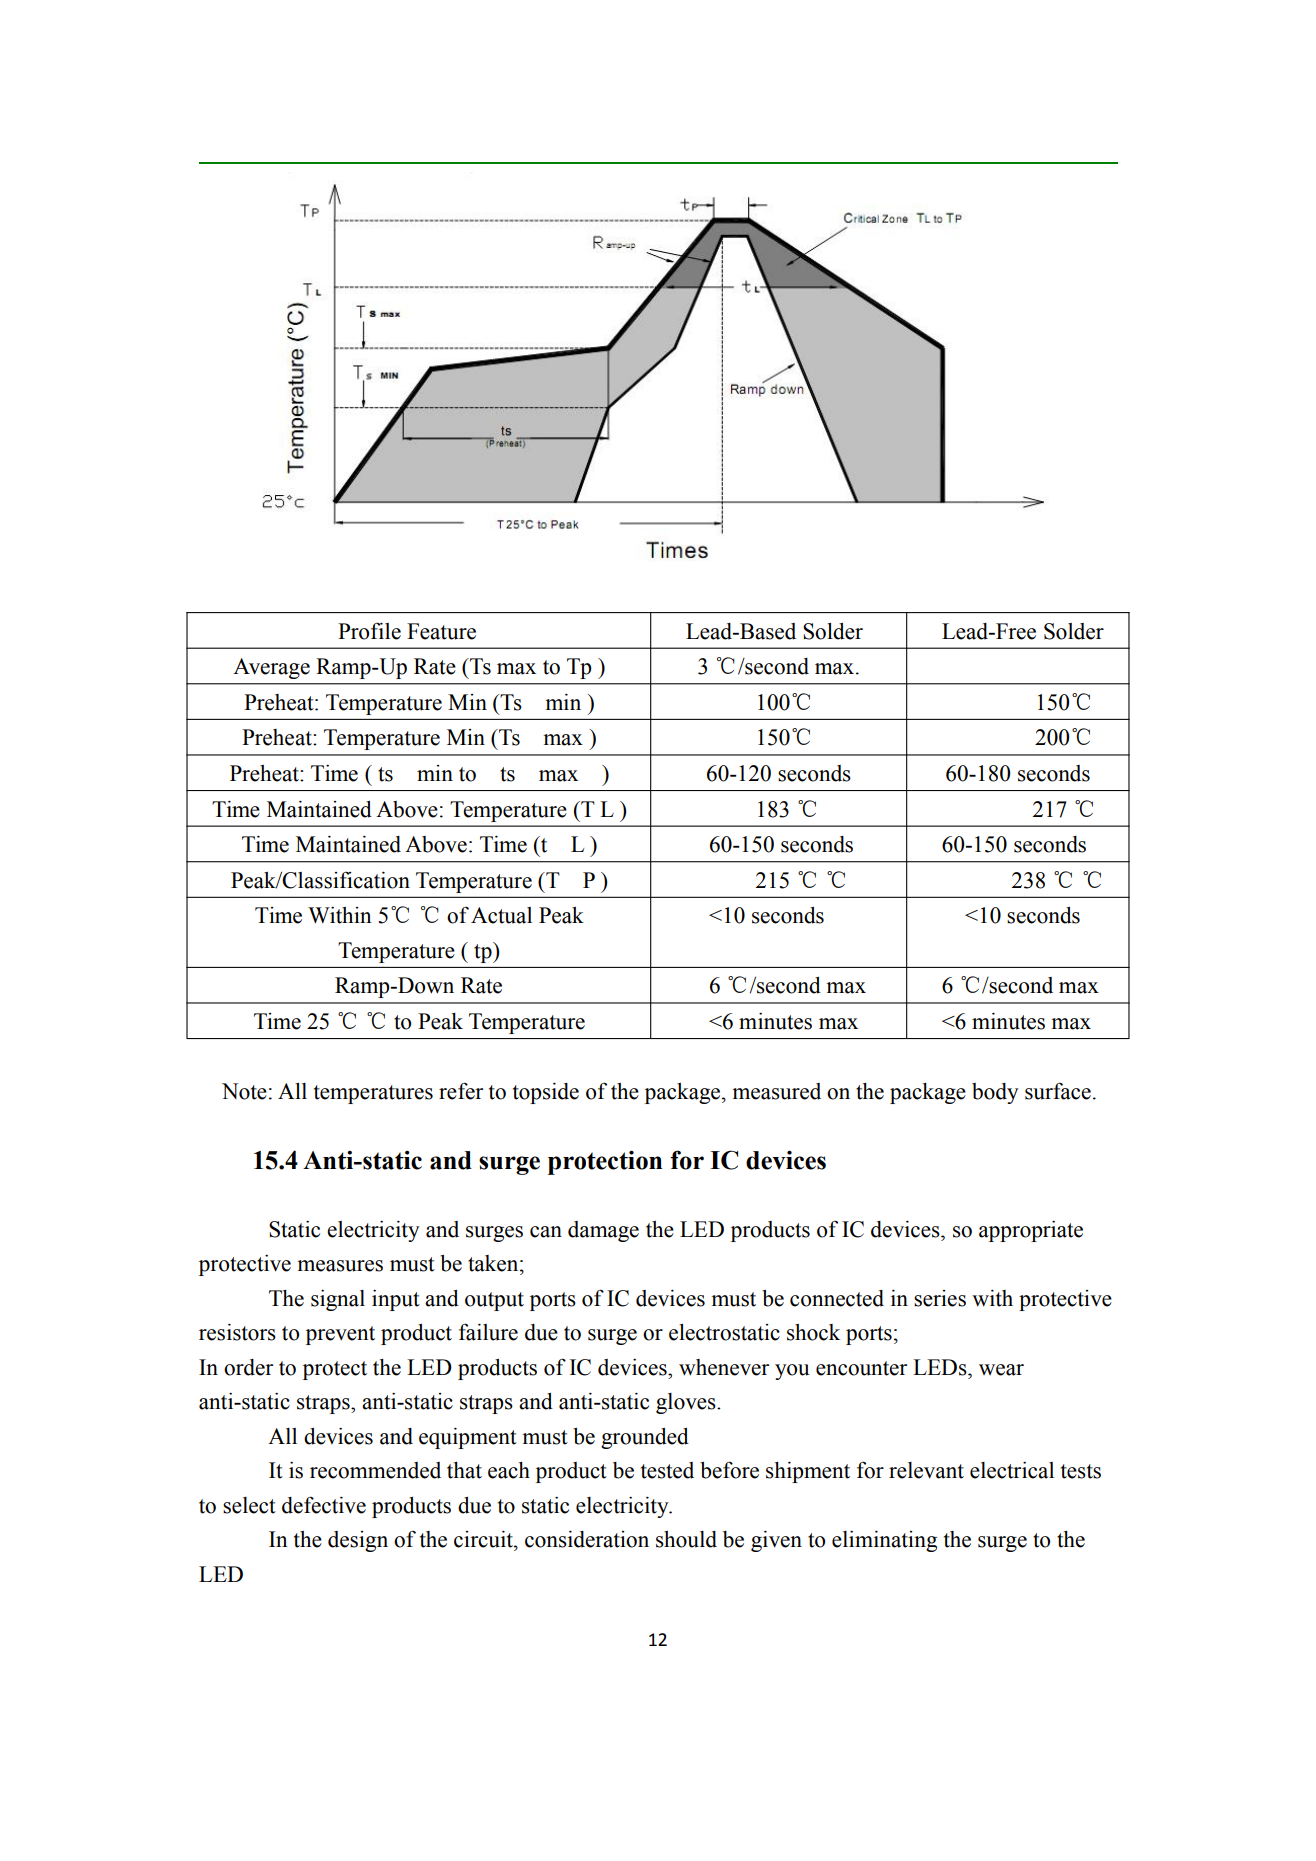 The image size is (1316, 1861). Describe the element at coordinates (244, 1091) in the screenshot. I see `Note` at that location.
